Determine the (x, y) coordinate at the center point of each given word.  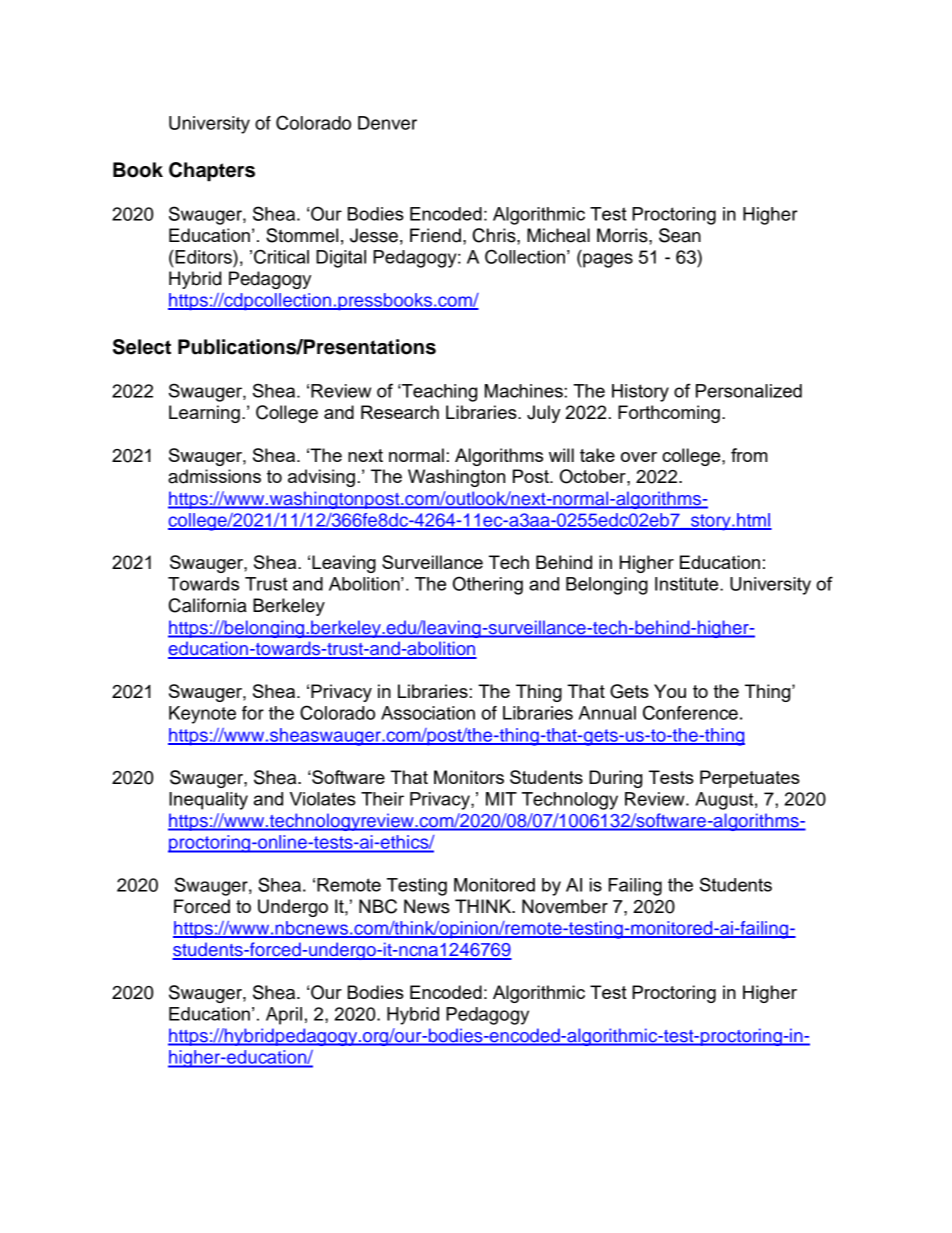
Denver (387, 123)
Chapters (212, 172)
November (565, 906)
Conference (690, 712)
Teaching (438, 393)
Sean (680, 235)
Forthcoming (669, 414)
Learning (204, 414)
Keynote (202, 715)
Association (428, 713)
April (284, 1016)
